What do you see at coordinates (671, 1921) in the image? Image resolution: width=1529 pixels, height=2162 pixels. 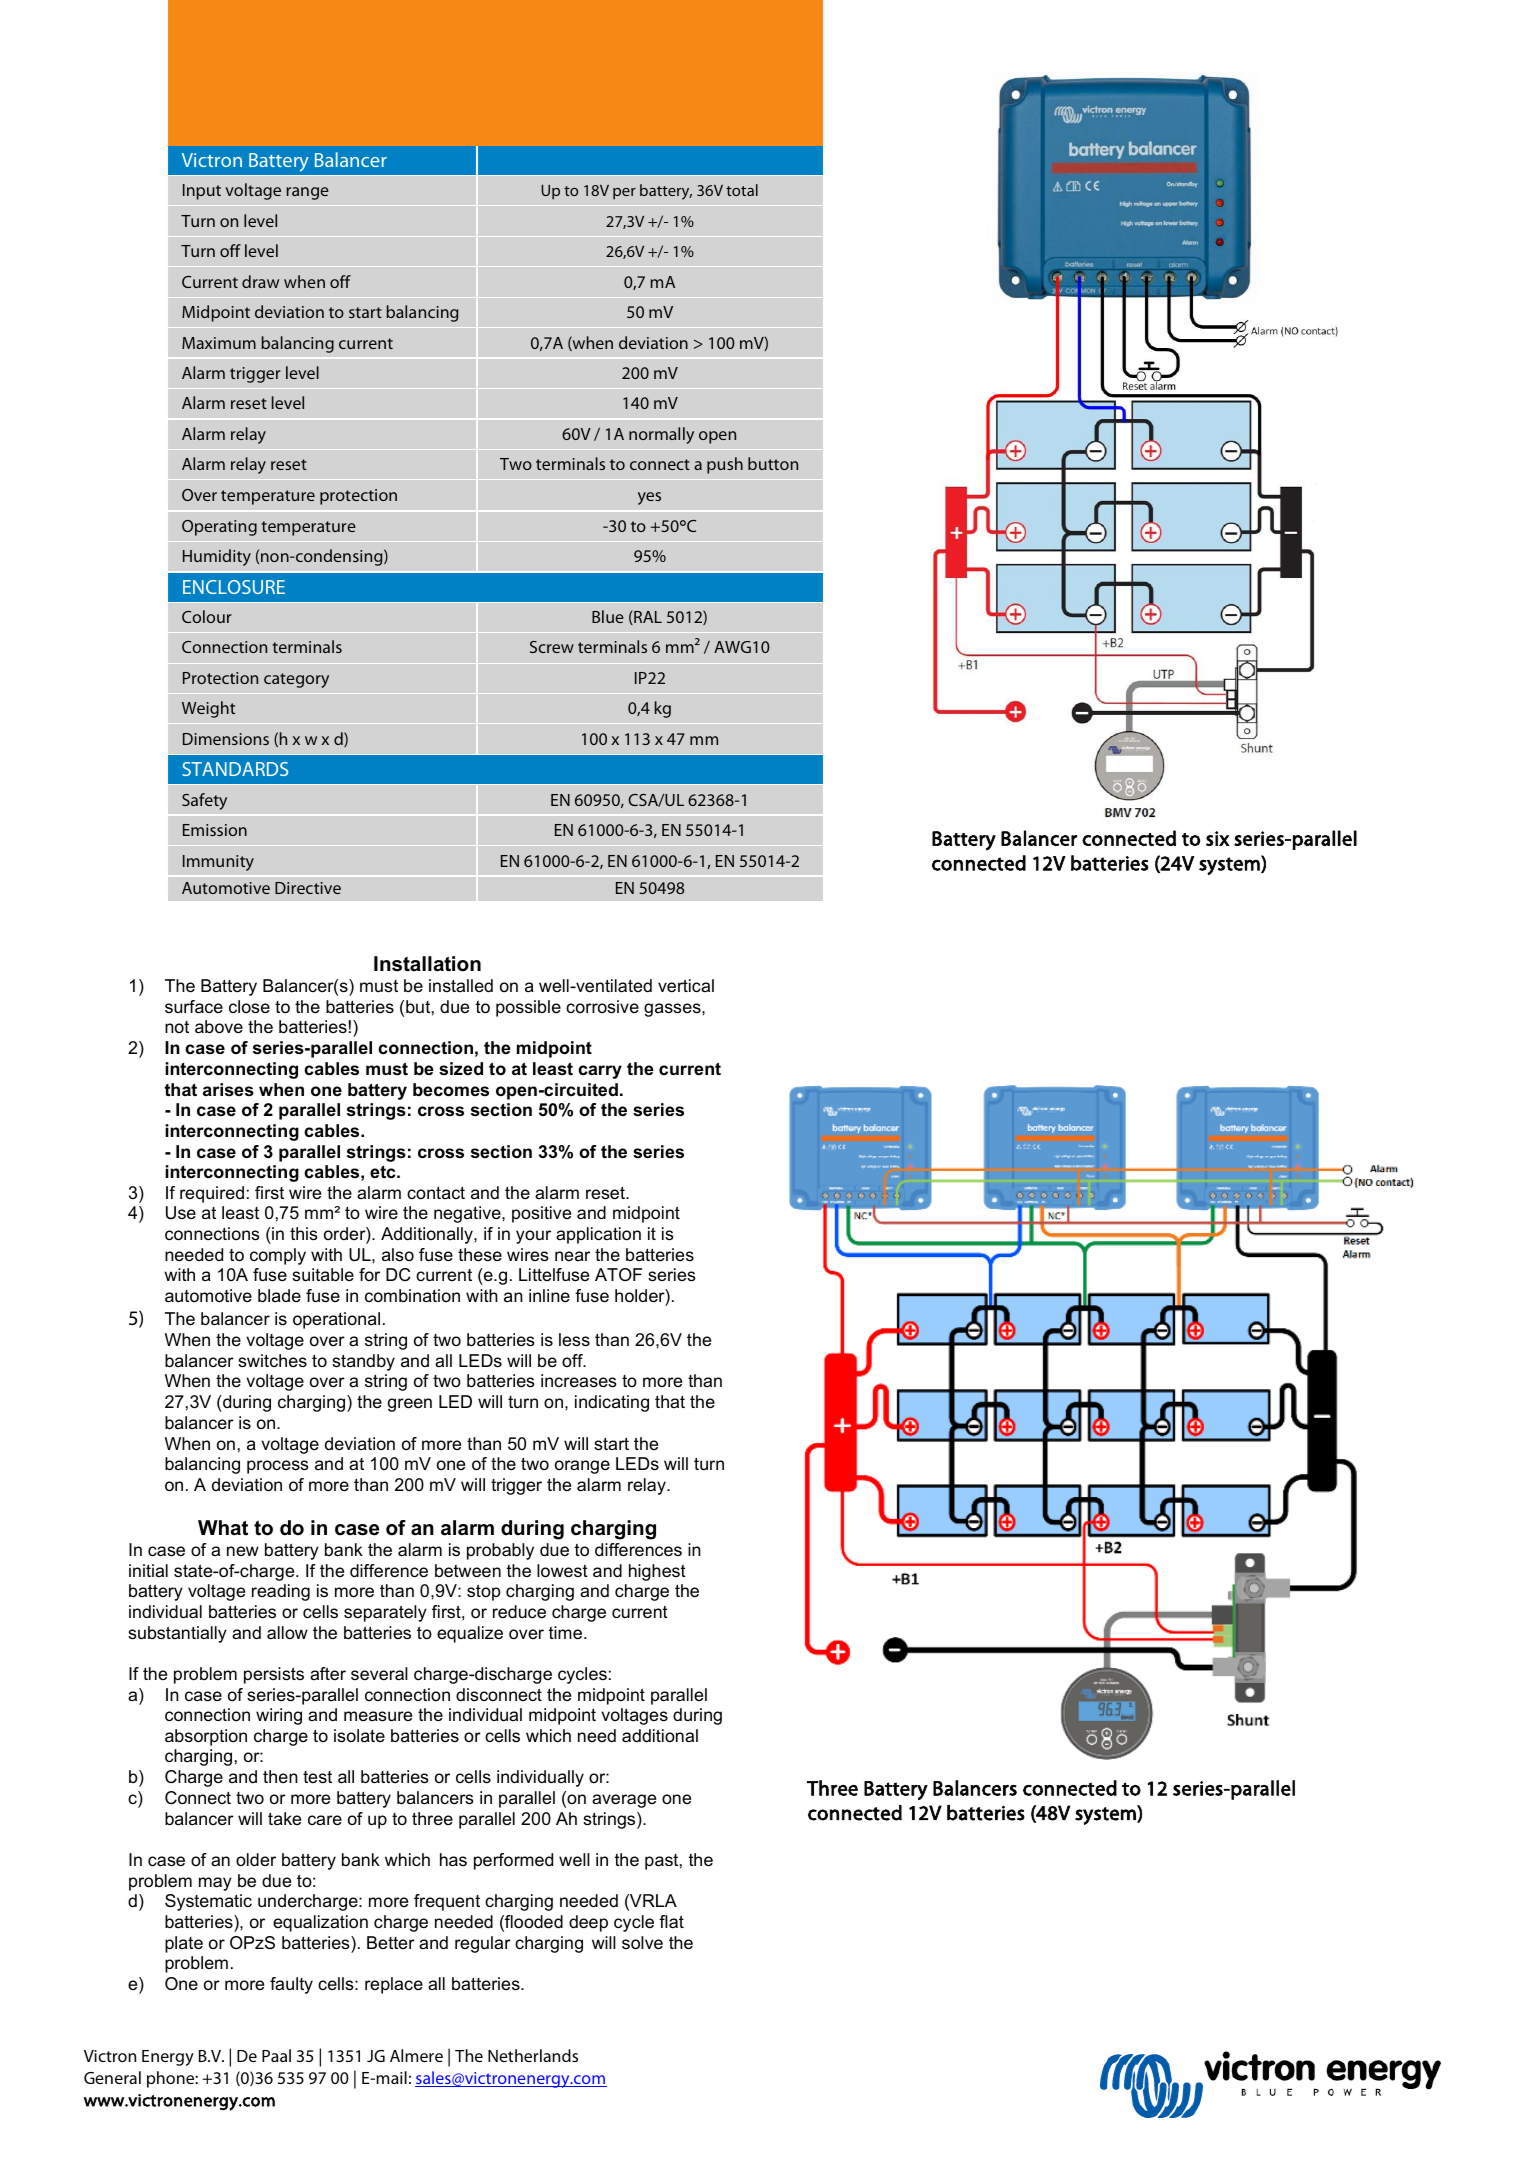 I see `flat` at bounding box center [671, 1921].
